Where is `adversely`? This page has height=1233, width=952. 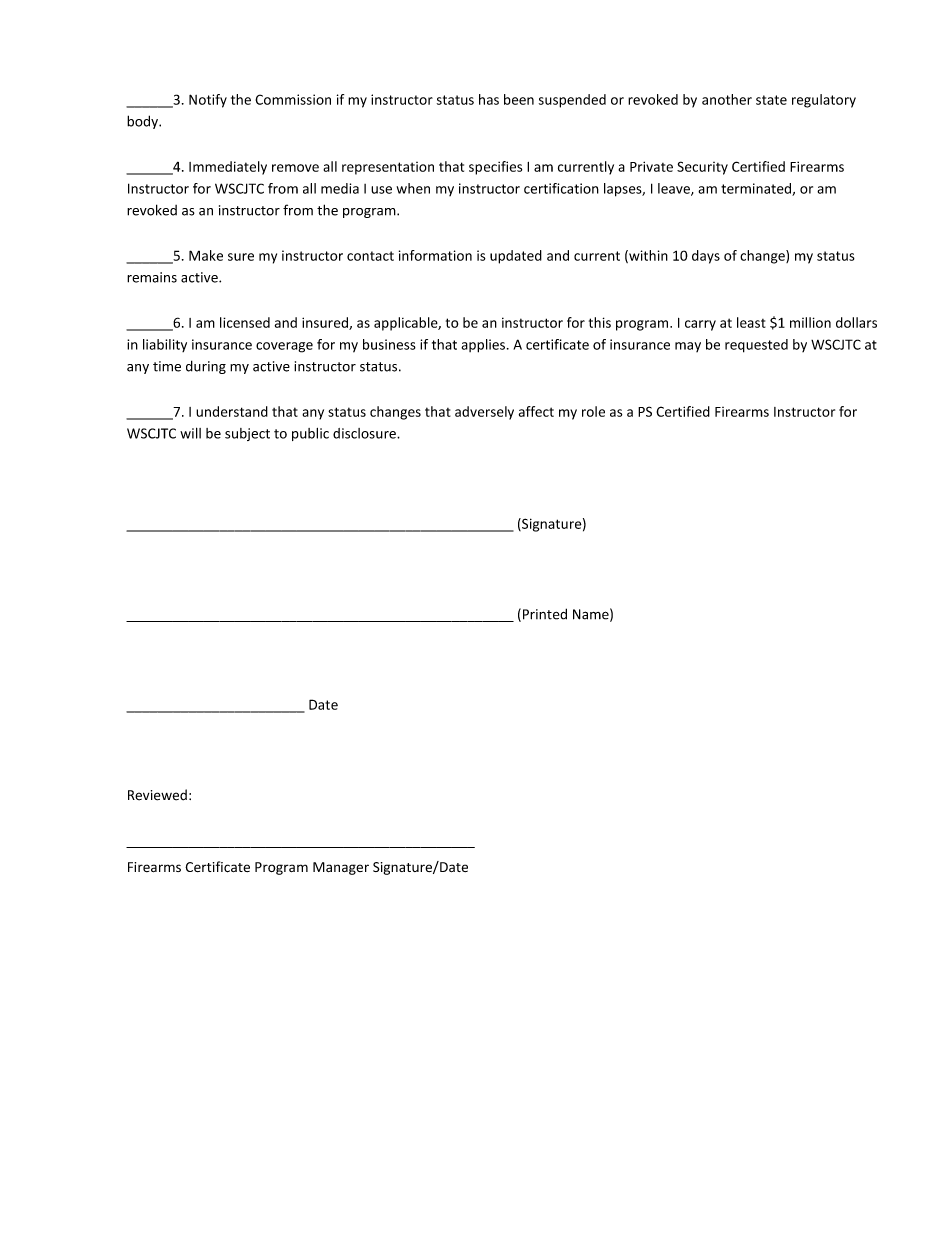 adversely is located at coordinates (484, 413).
